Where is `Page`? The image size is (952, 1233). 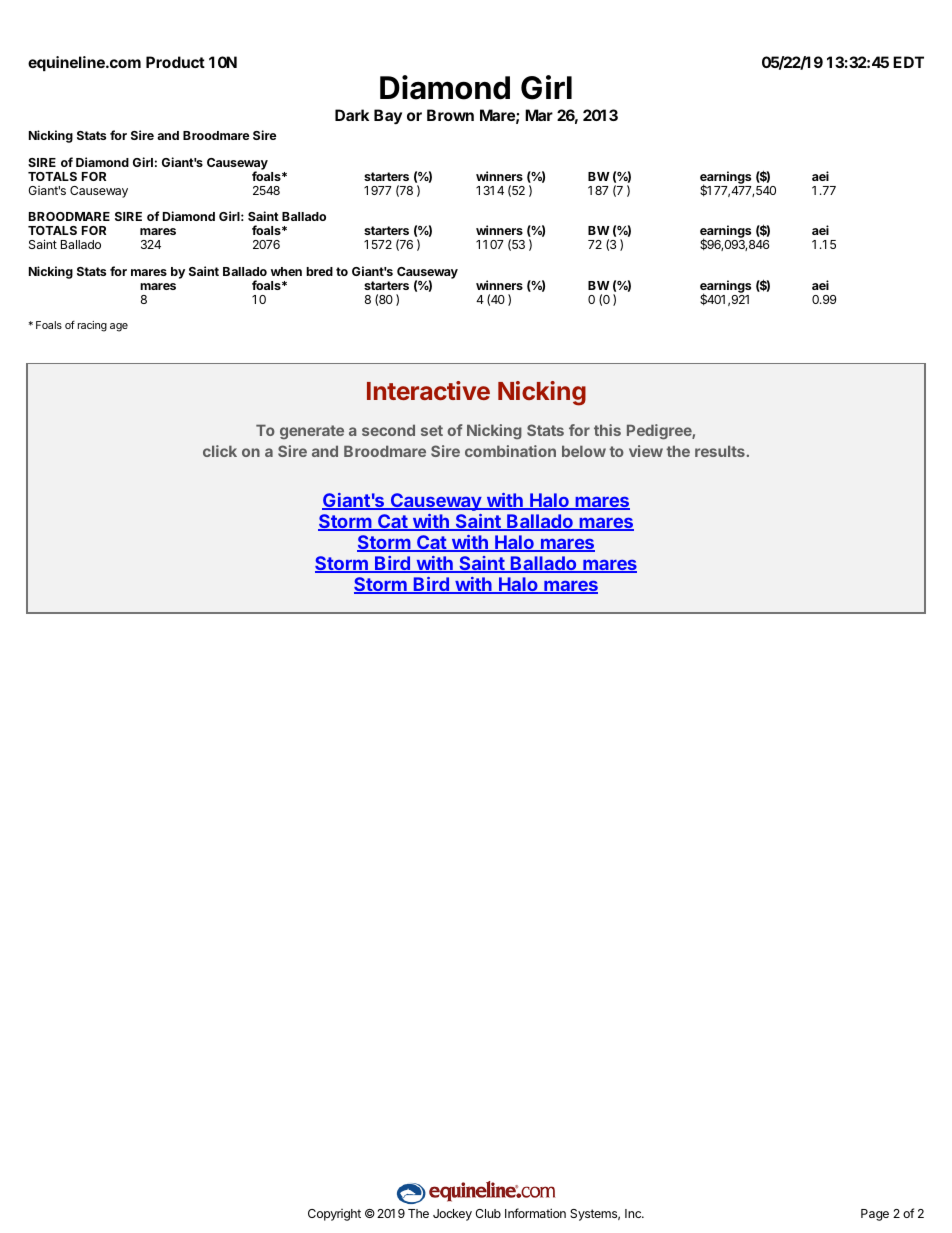 Page is located at coordinates (875, 1215).
